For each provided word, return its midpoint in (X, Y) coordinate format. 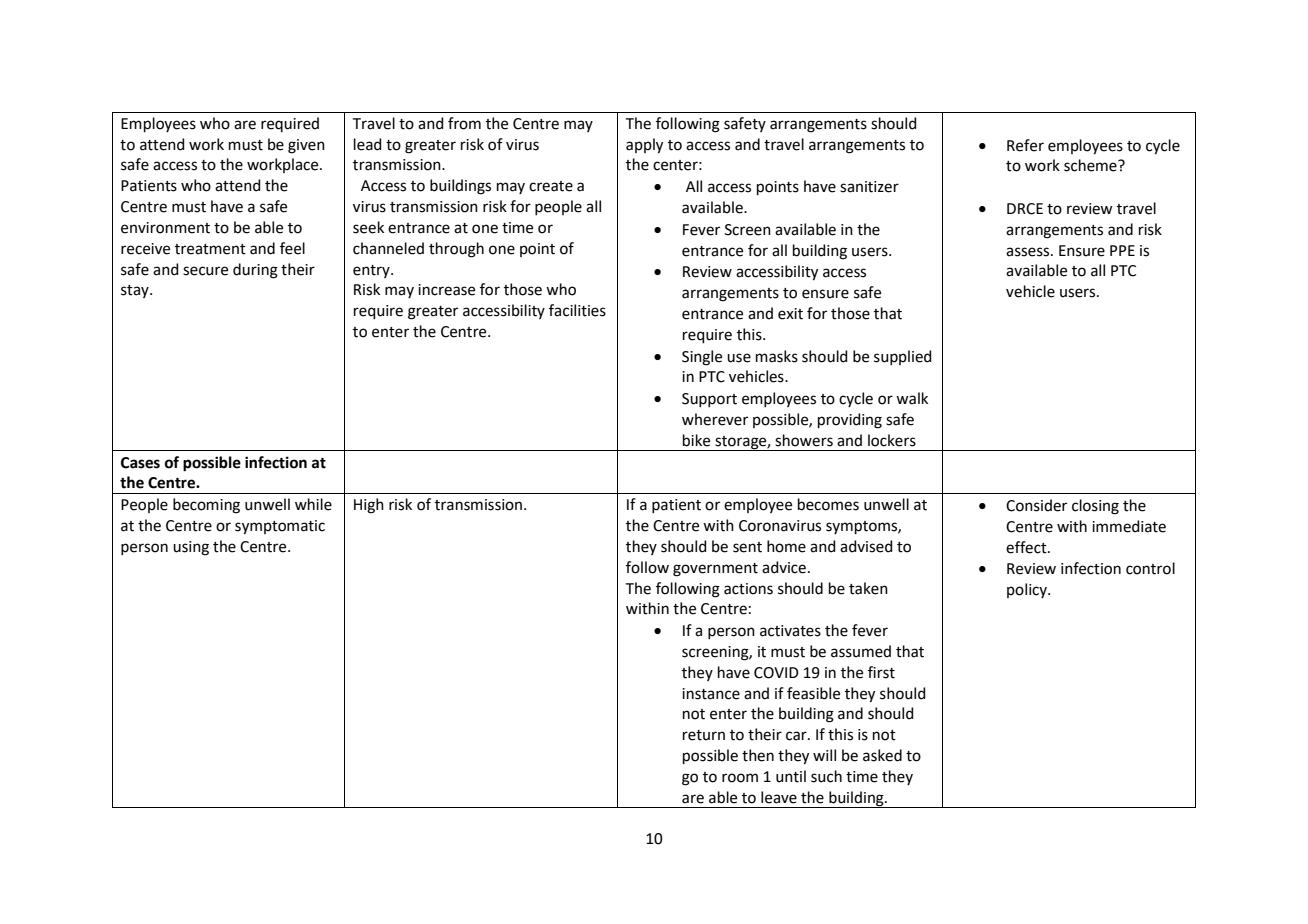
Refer (1025, 145)
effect (1027, 547)
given (306, 146)
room (740, 778)
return (704, 735)
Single (702, 358)
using (191, 548)
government (715, 570)
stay (136, 291)
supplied (903, 357)
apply (644, 146)
